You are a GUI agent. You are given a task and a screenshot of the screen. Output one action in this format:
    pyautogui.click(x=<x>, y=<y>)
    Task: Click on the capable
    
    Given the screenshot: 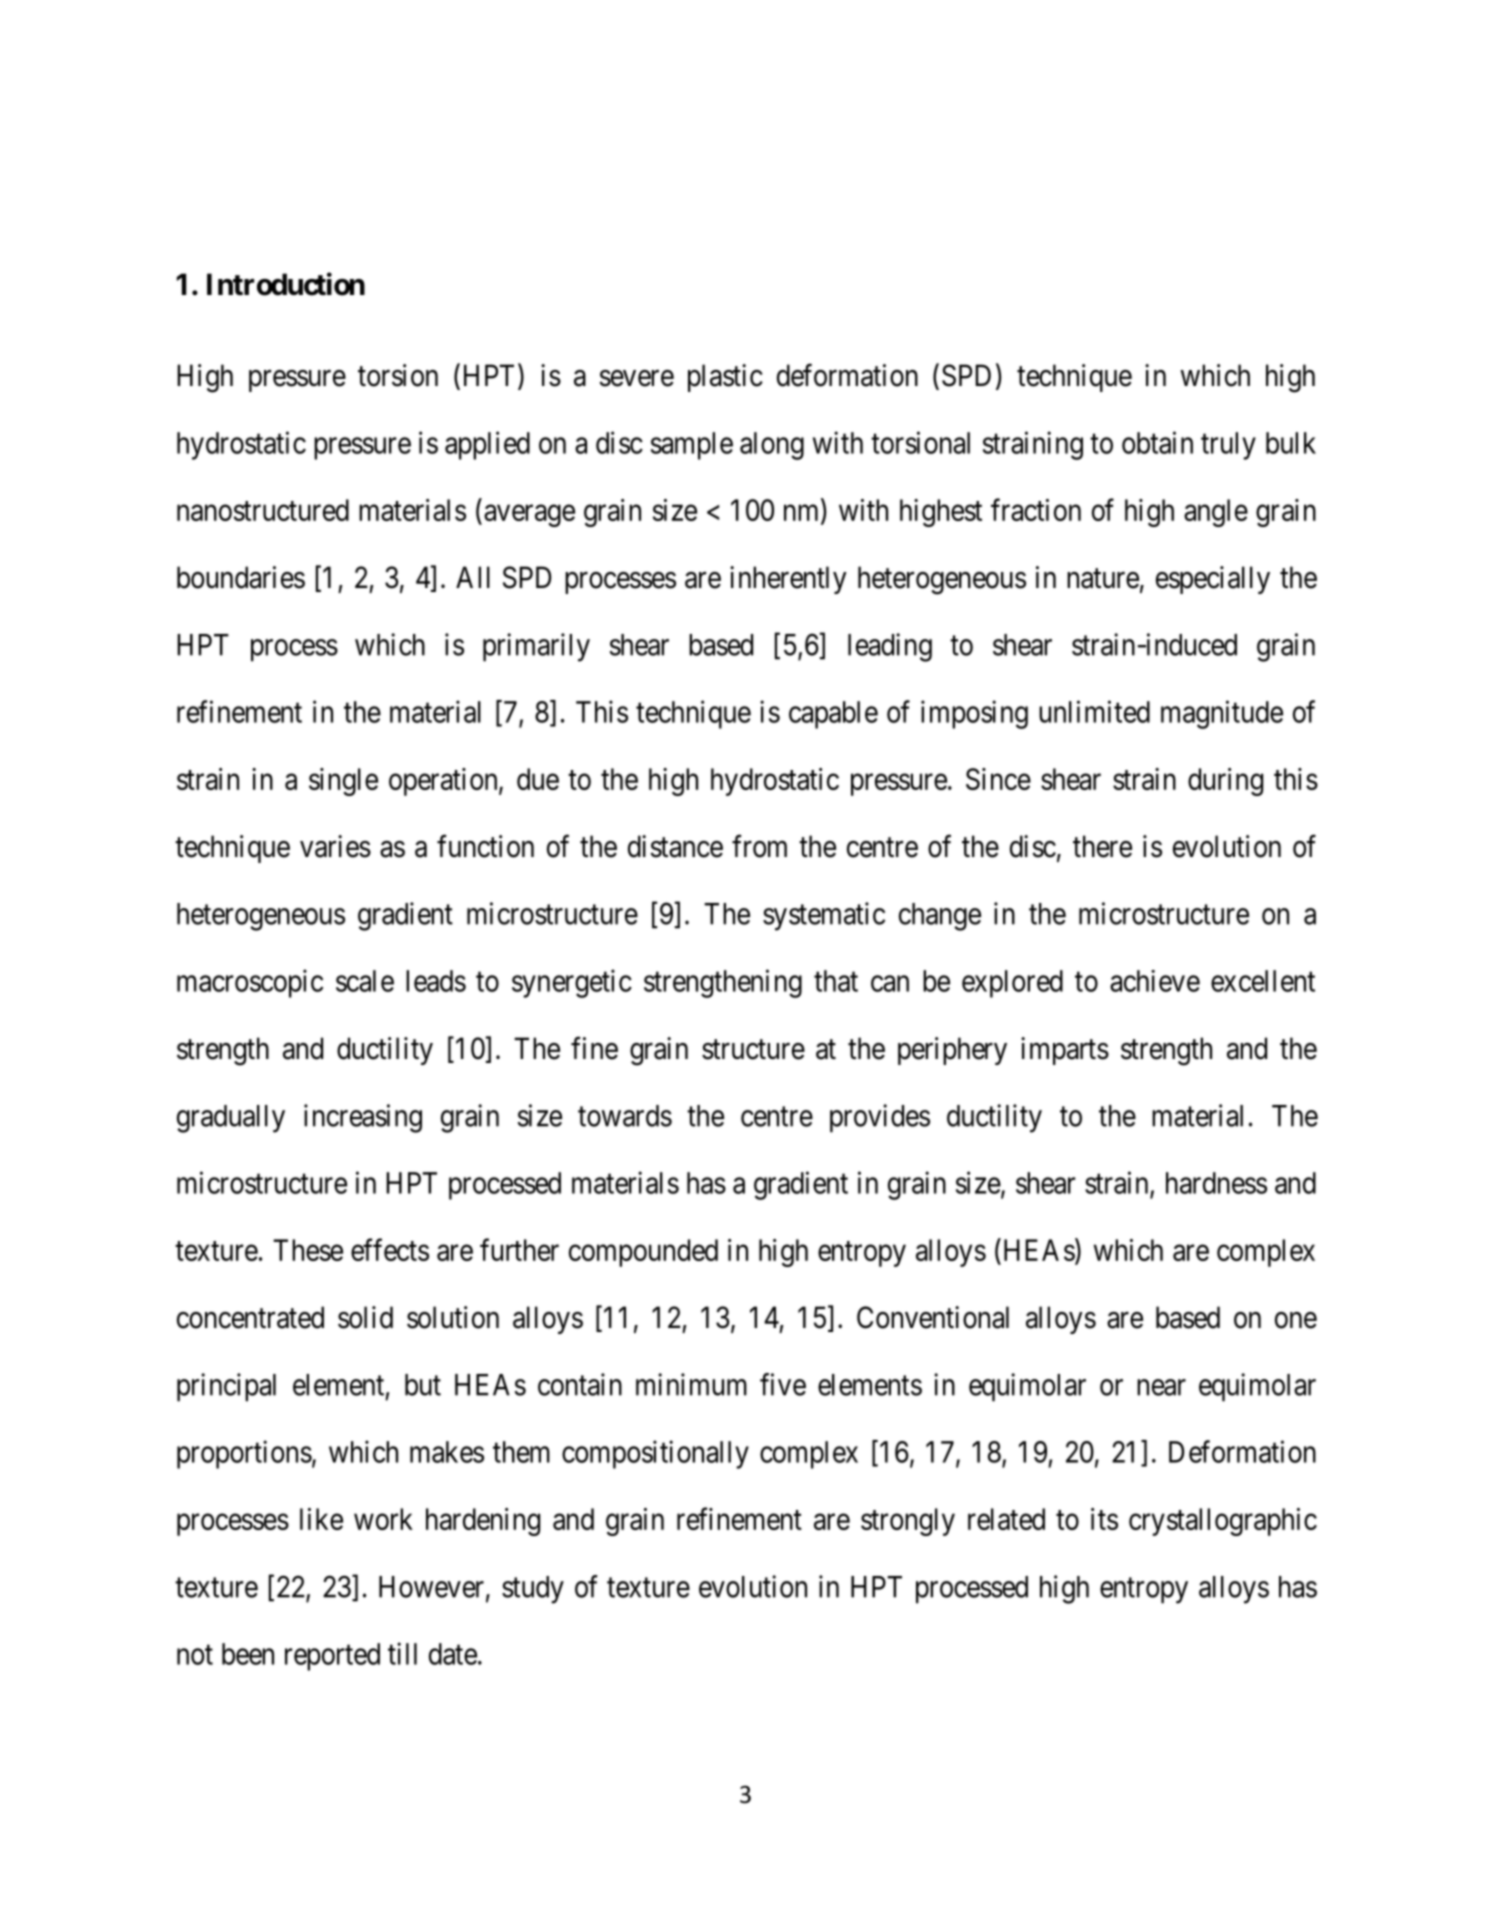 What is the action you would take?
    pyautogui.click(x=833, y=715)
